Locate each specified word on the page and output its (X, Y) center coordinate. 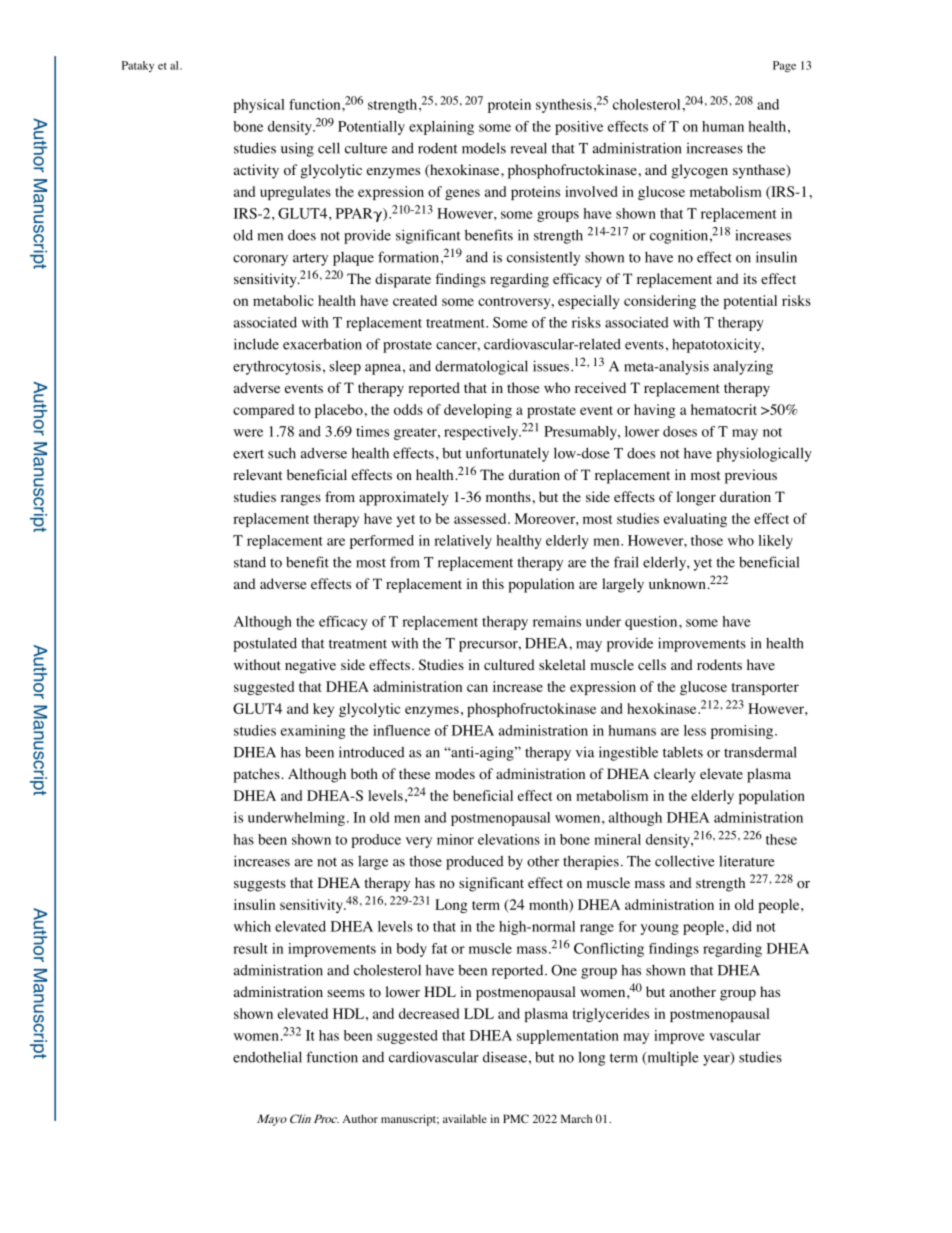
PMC (516, 1118)
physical (259, 106)
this (493, 583)
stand (250, 562)
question (652, 623)
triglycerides (611, 1015)
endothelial (267, 1057)
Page (784, 66)
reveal (529, 148)
